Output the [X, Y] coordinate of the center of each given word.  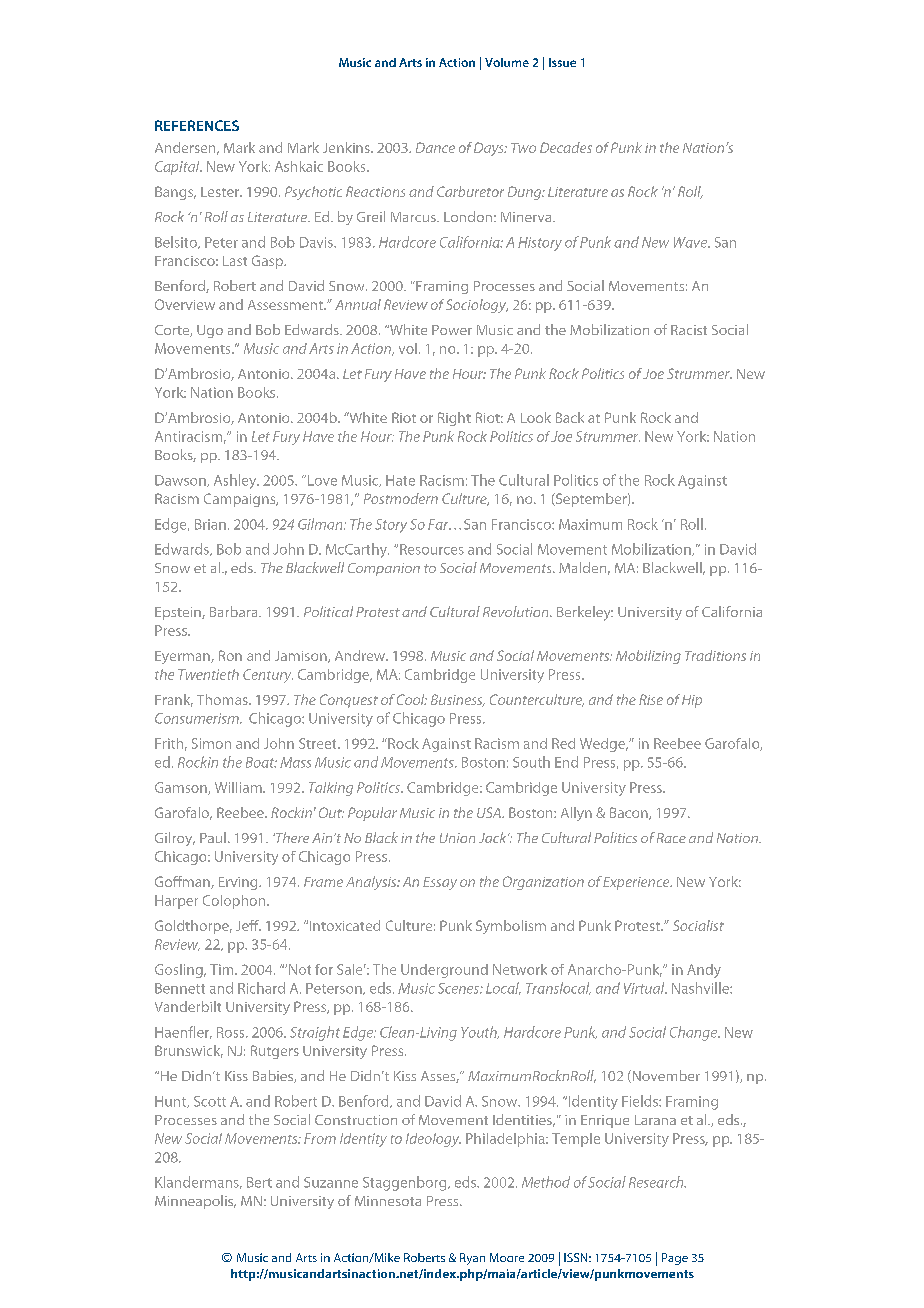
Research [657, 1182]
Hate [400, 480]
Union [457, 838]
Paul [213, 837]
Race [671, 838]
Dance [435, 147]
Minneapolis [195, 1202]
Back [570, 417]
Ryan [472, 1259]
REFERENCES [197, 125]
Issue [562, 62]
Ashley [236, 481]
